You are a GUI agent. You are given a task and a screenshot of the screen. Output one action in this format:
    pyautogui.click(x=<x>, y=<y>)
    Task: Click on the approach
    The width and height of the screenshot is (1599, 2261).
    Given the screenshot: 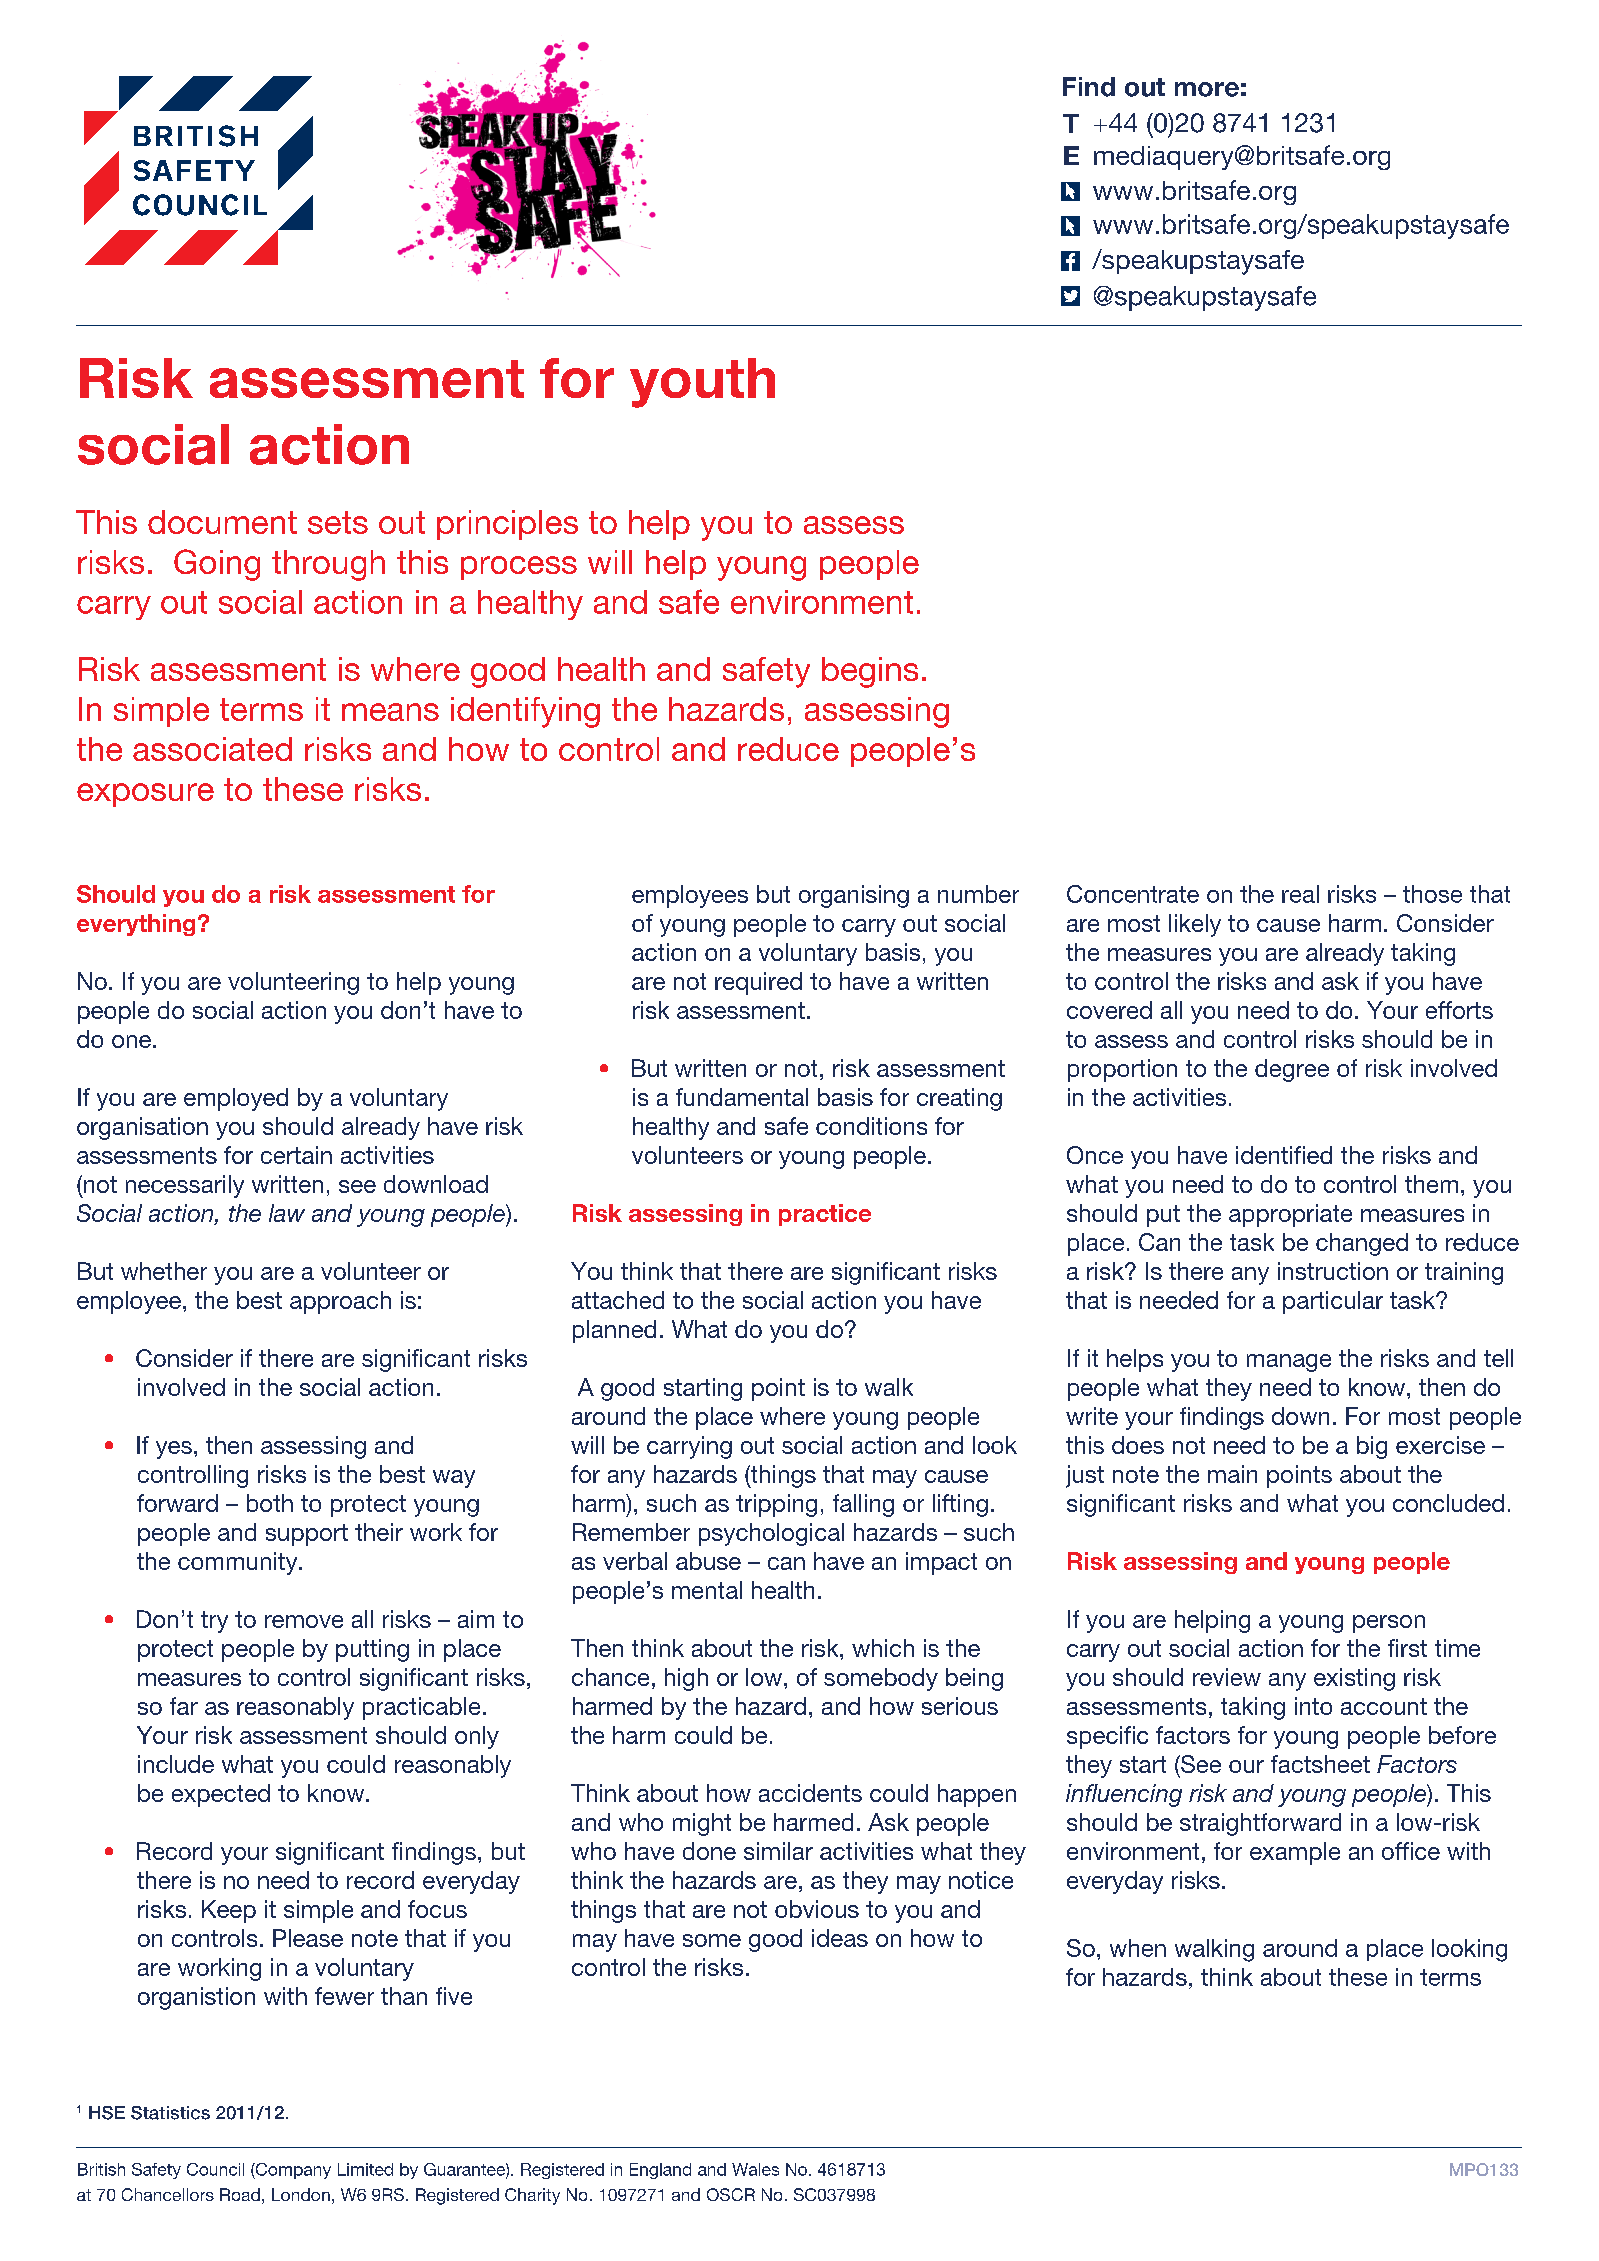 What is the action you would take?
    pyautogui.click(x=340, y=1302)
